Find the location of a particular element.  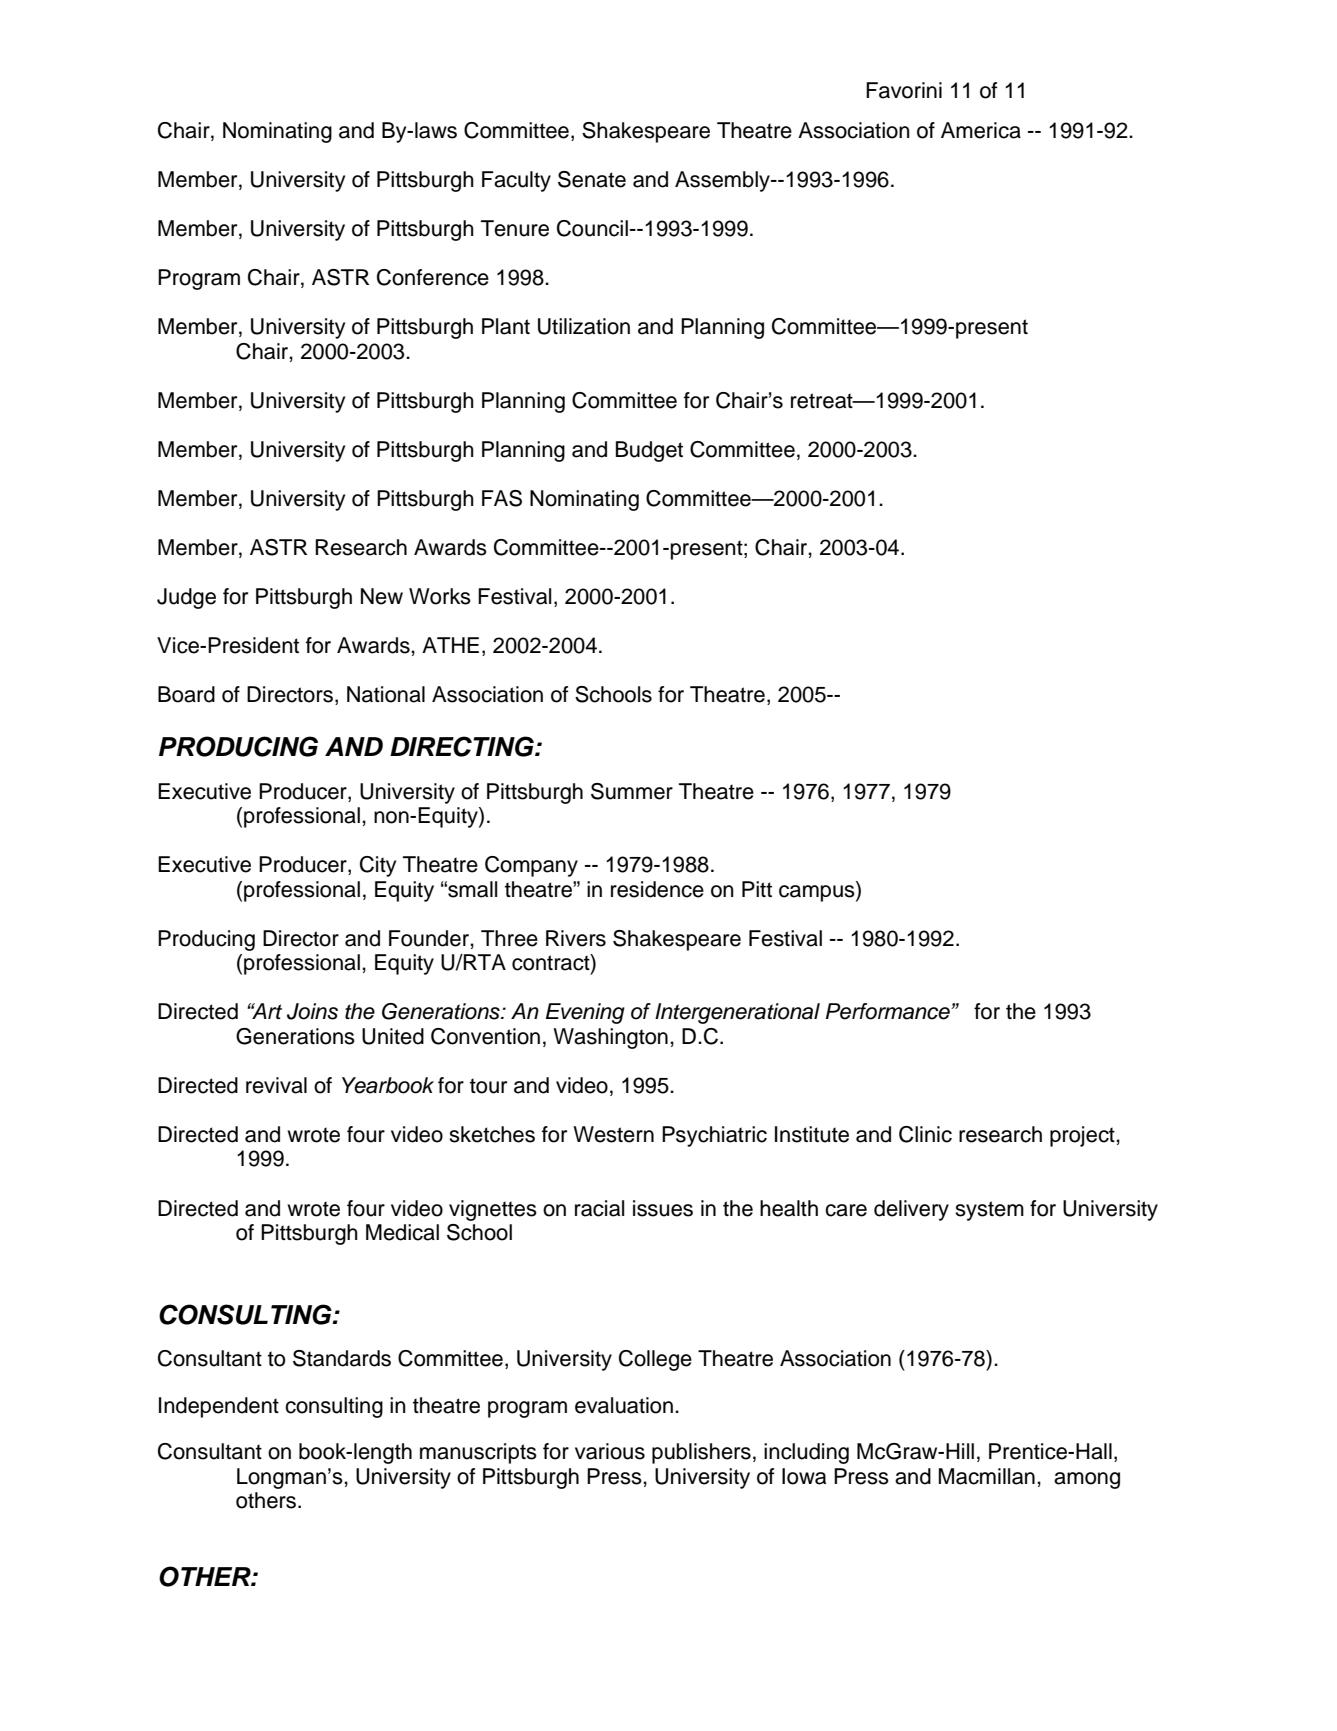

America is located at coordinates (981, 130).
